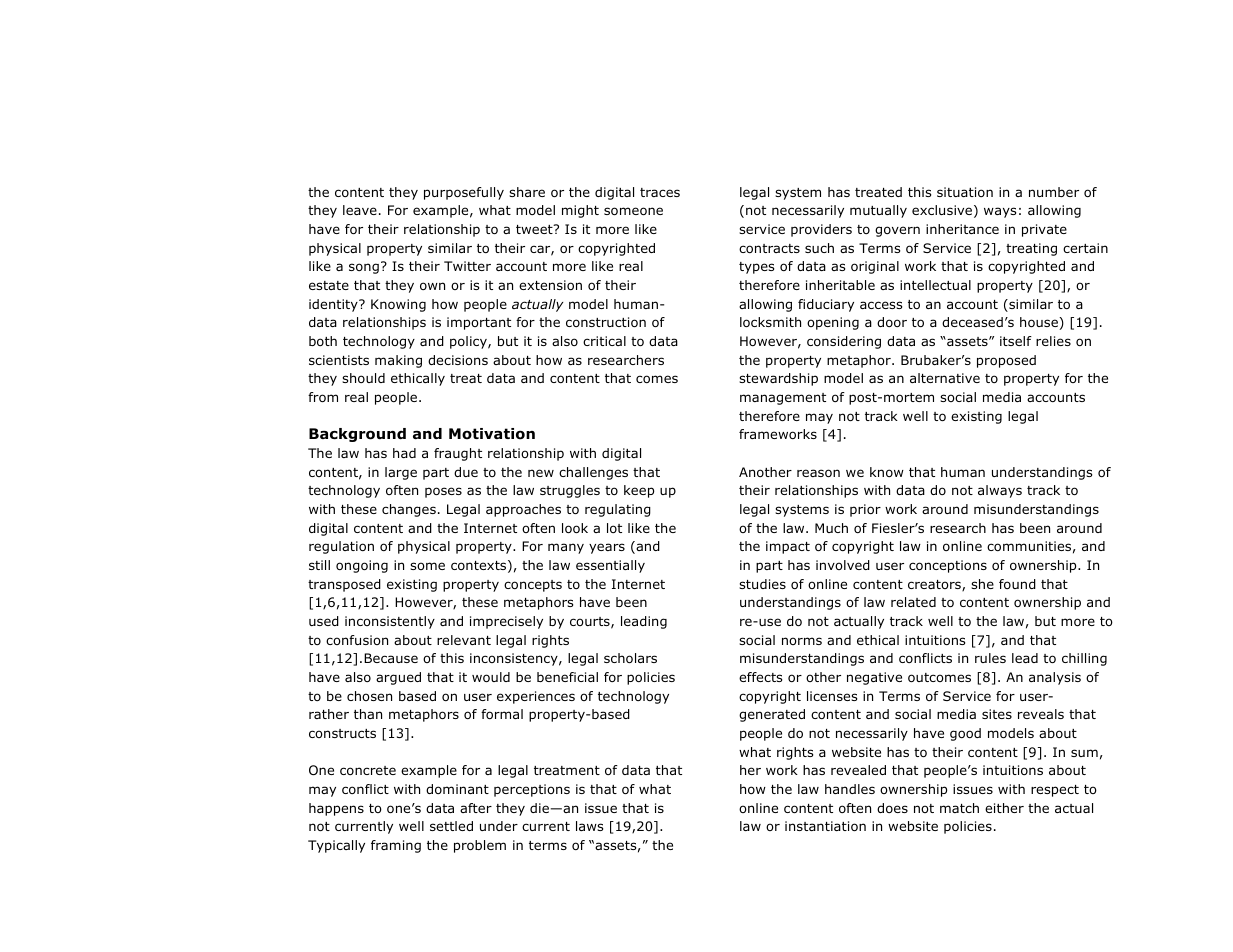 The width and height of the screenshot is (1233, 952). What do you see at coordinates (948, 566) in the screenshot?
I see `conceptions` at bounding box center [948, 566].
